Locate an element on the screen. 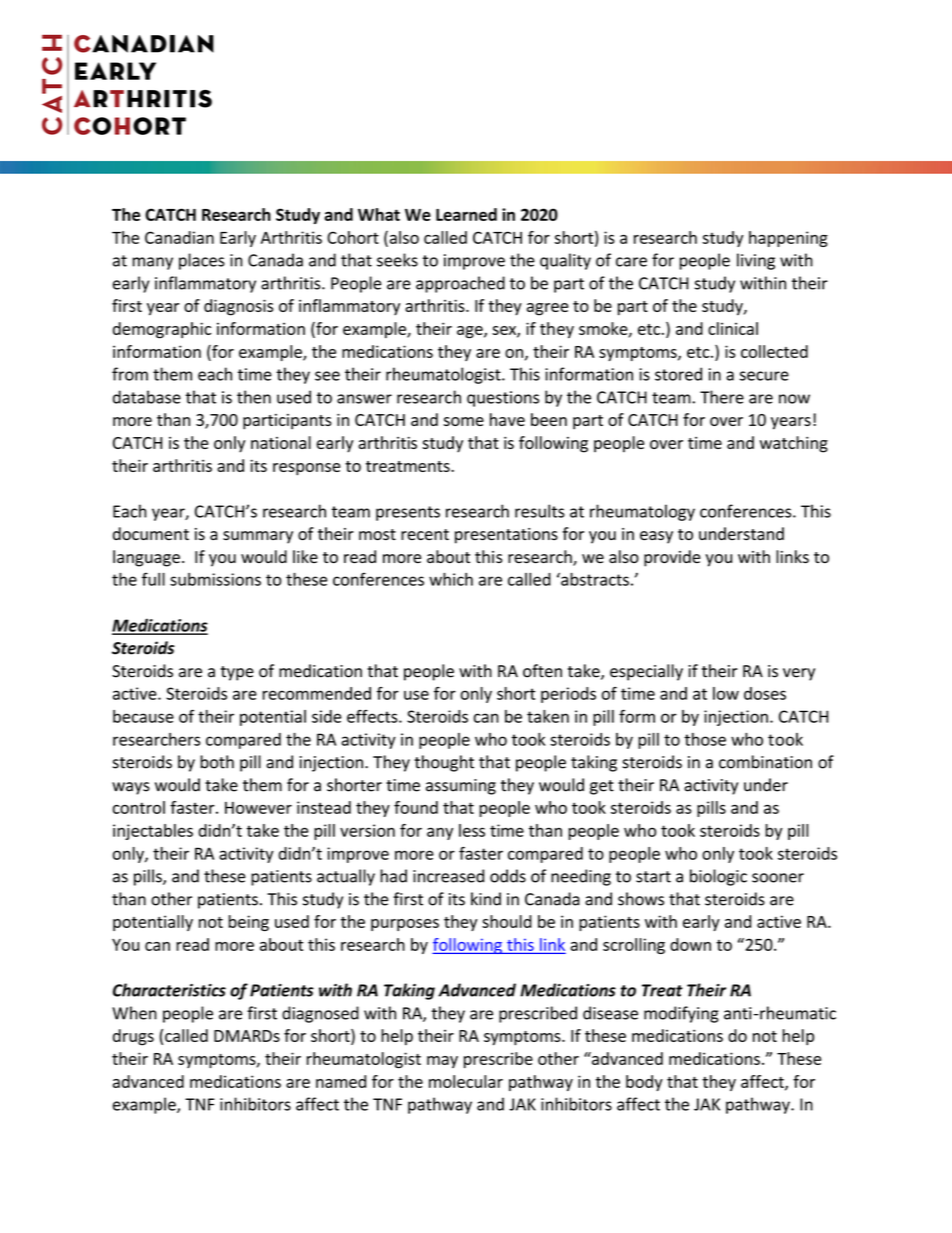  some is located at coordinates (464, 421).
